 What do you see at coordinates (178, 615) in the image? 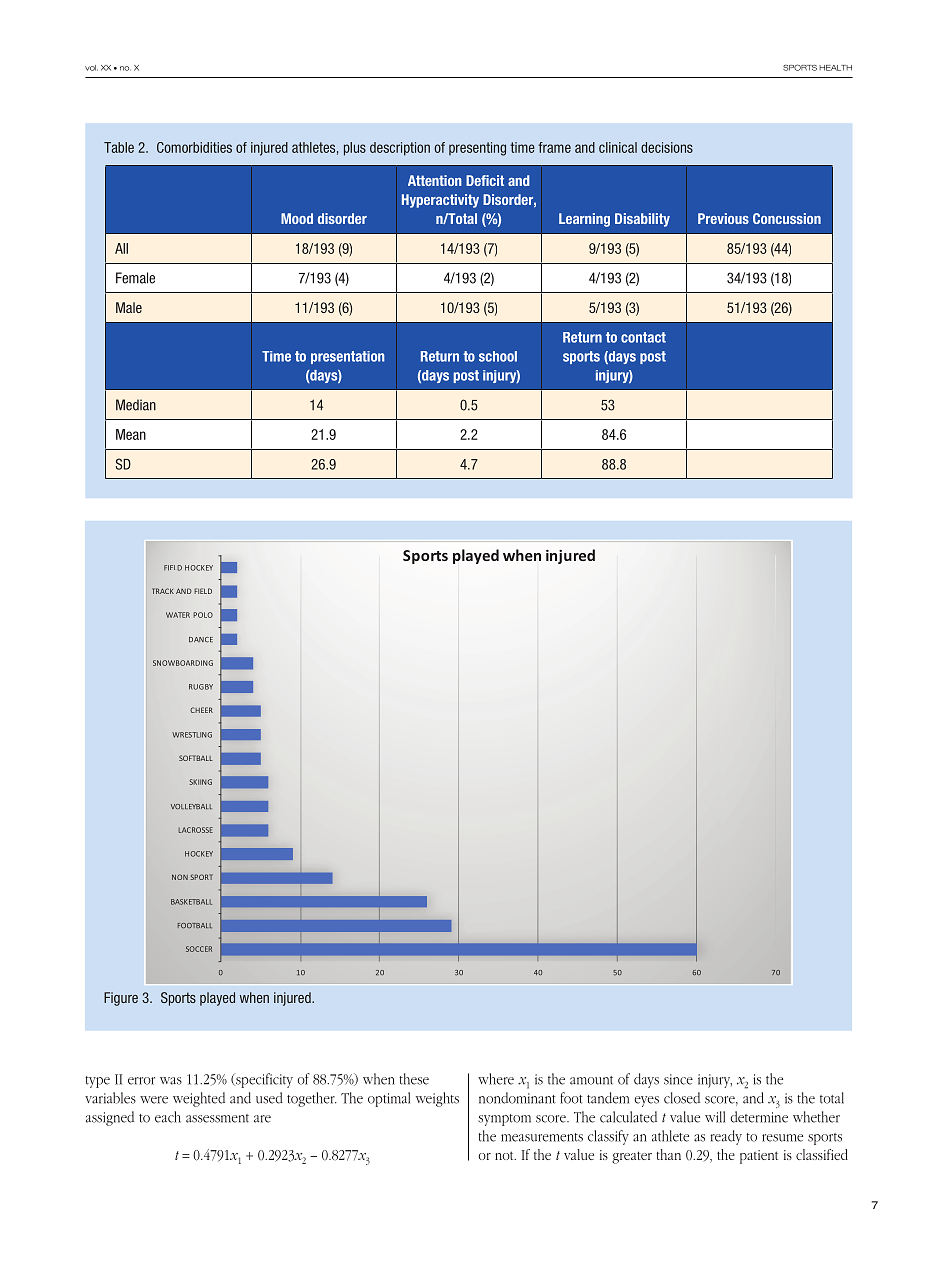
I see `WATER` at bounding box center [178, 615].
